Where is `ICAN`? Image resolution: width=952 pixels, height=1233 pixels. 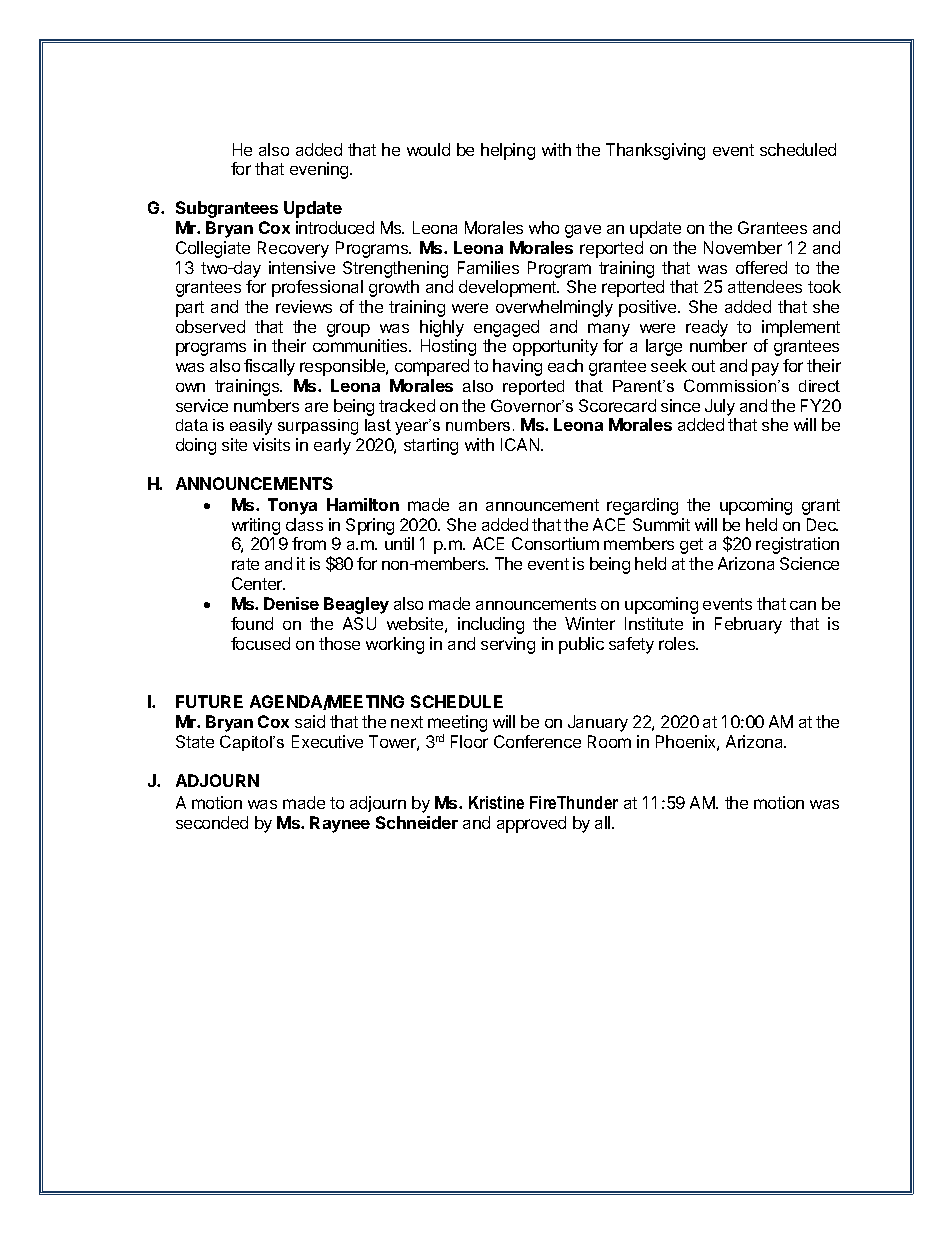
ICAN is located at coordinates (521, 444).
